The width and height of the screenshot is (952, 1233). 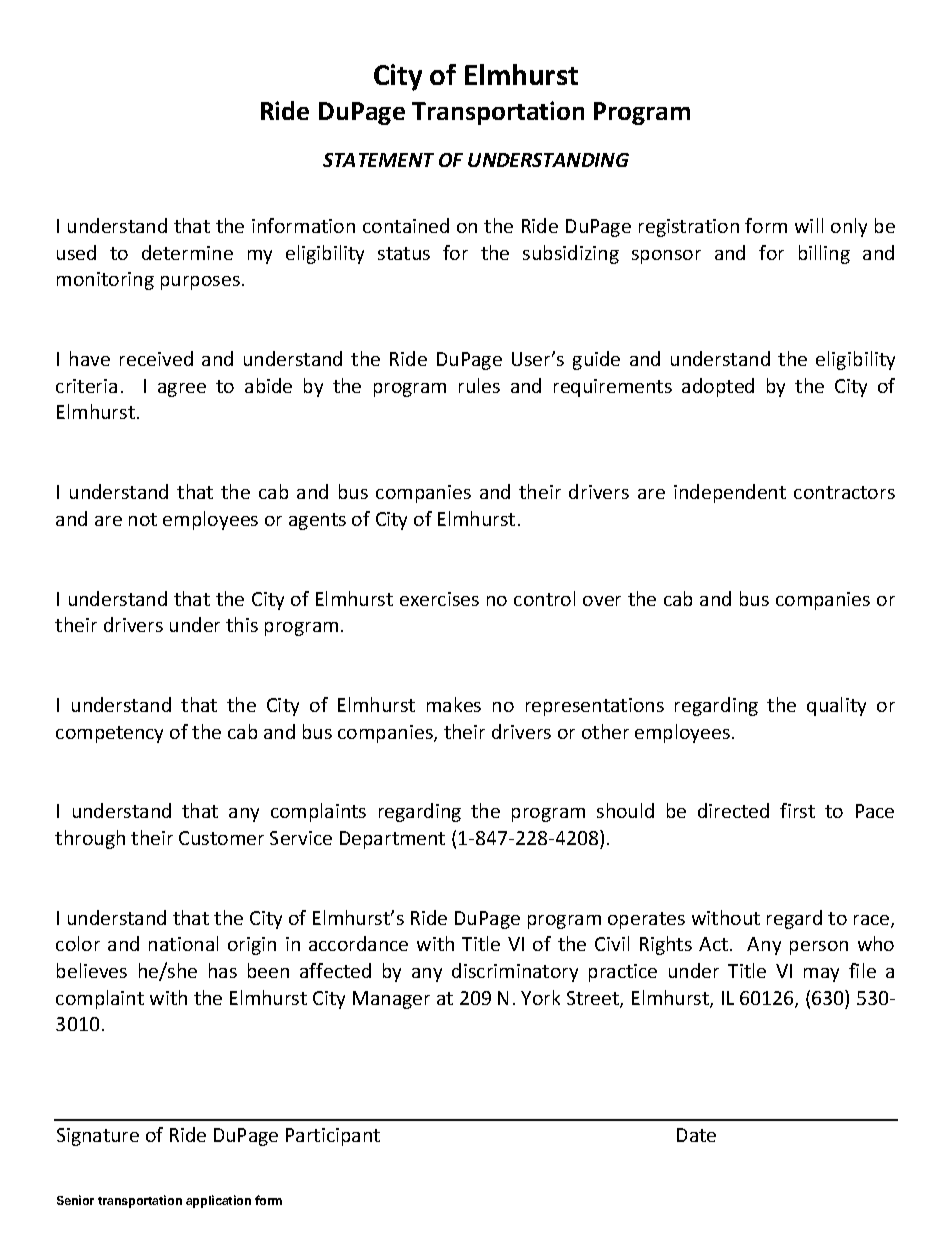 I want to click on determine, so click(x=187, y=252).
